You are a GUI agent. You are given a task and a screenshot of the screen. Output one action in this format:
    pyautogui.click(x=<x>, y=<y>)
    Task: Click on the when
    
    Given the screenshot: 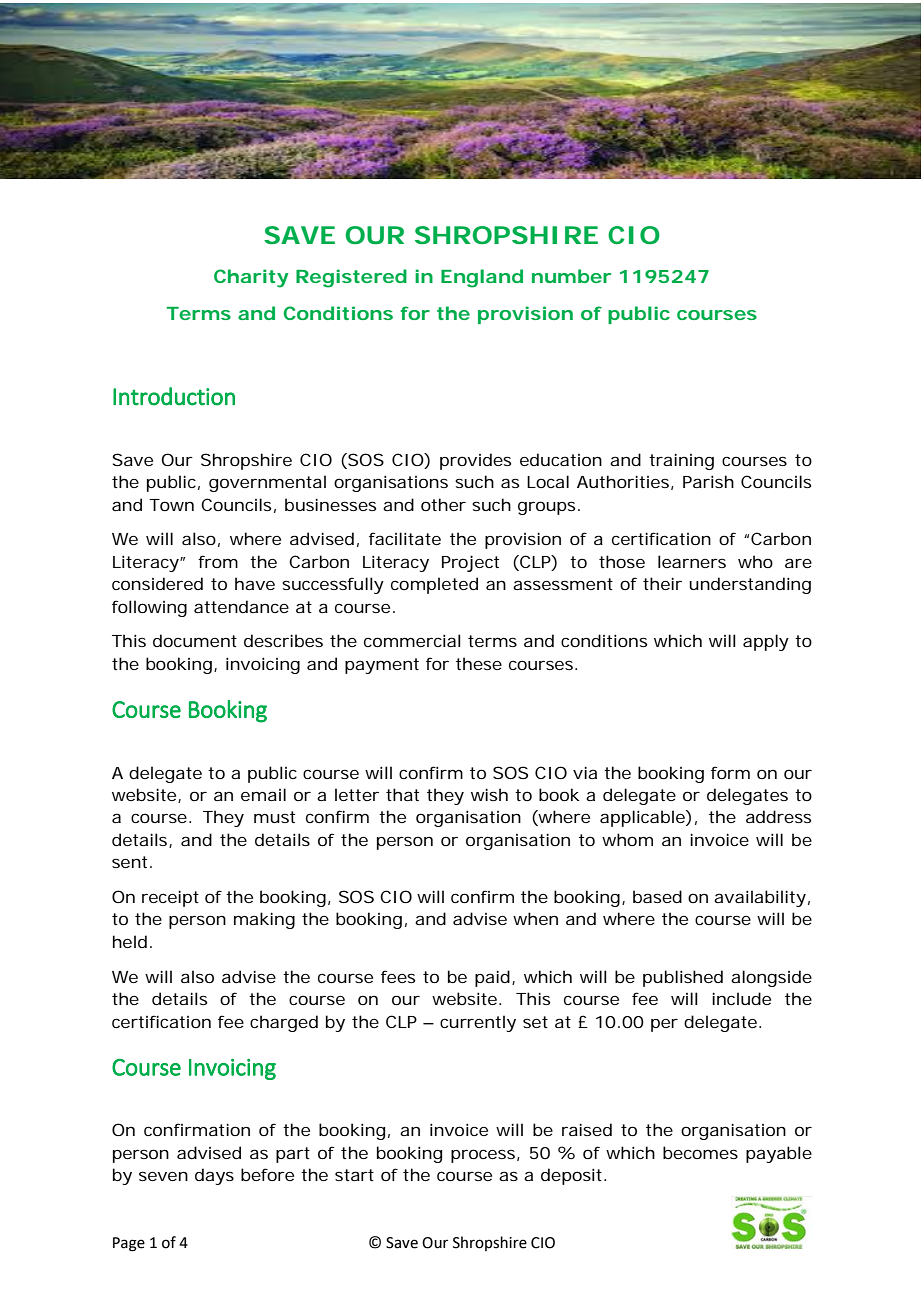 What is the action you would take?
    pyautogui.click(x=535, y=918)
